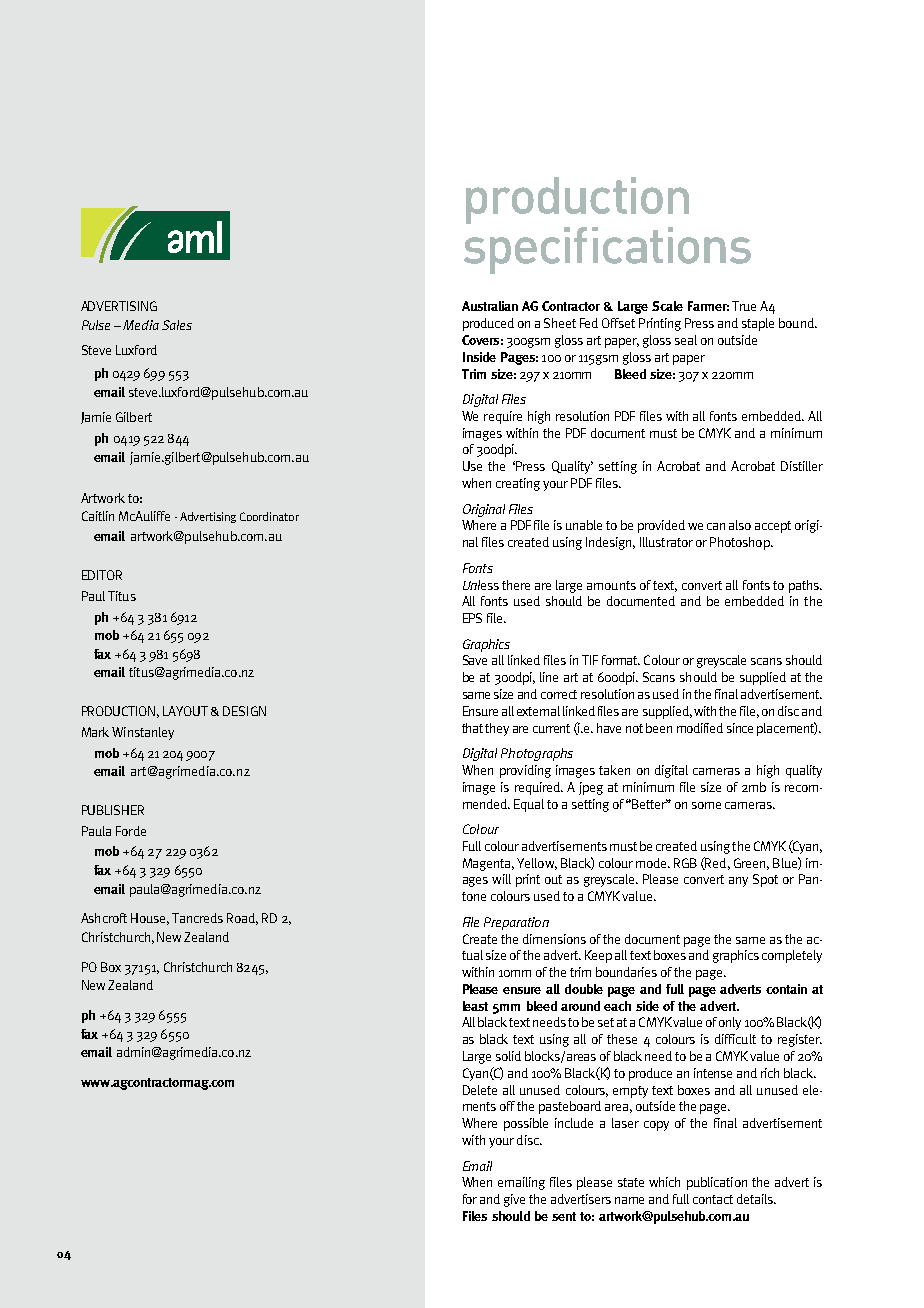 This screenshot has width=924, height=1308. I want to click on Ashcroft, so click(104, 918).
